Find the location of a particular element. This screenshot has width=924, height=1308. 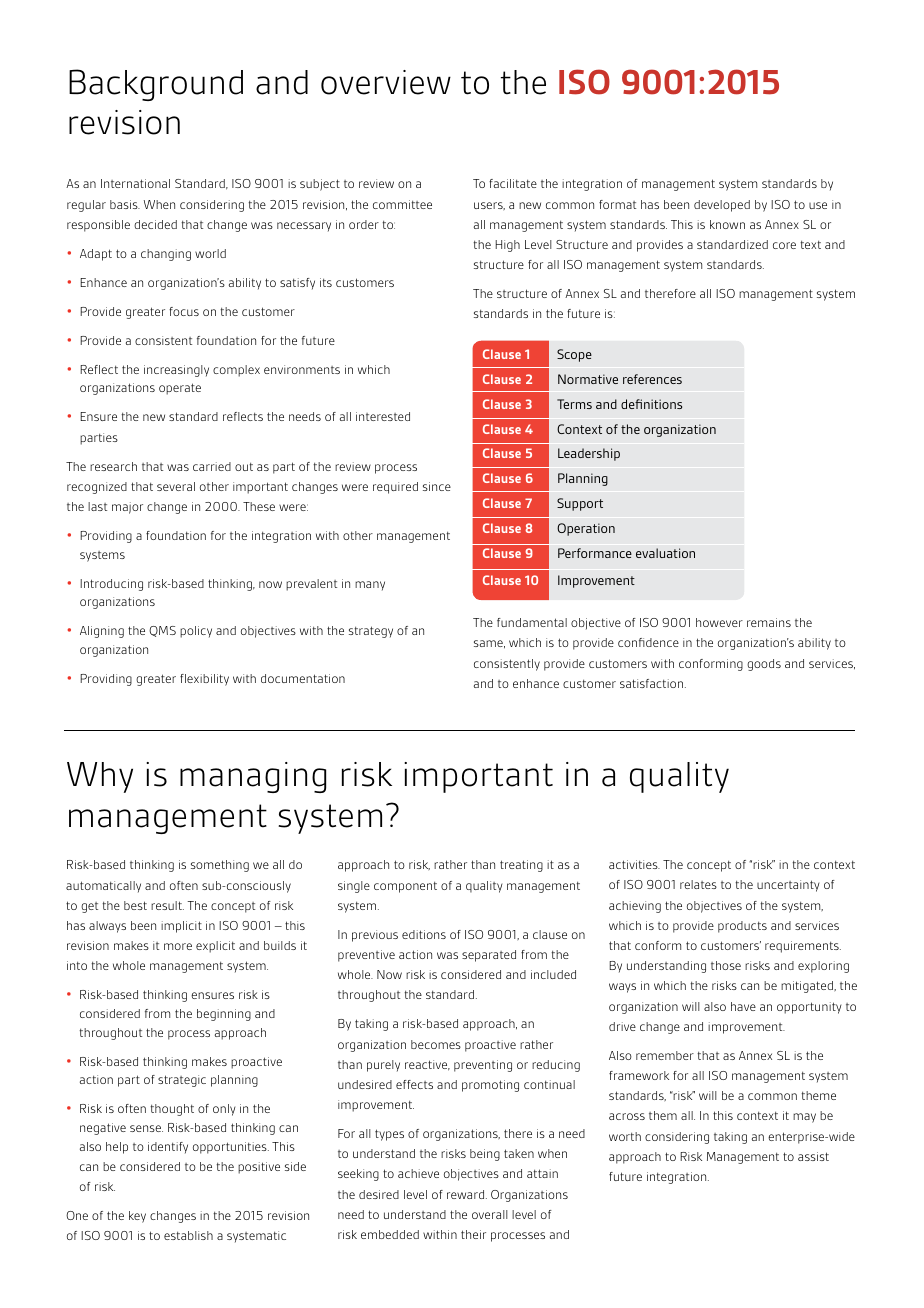

developed is located at coordinates (722, 206).
